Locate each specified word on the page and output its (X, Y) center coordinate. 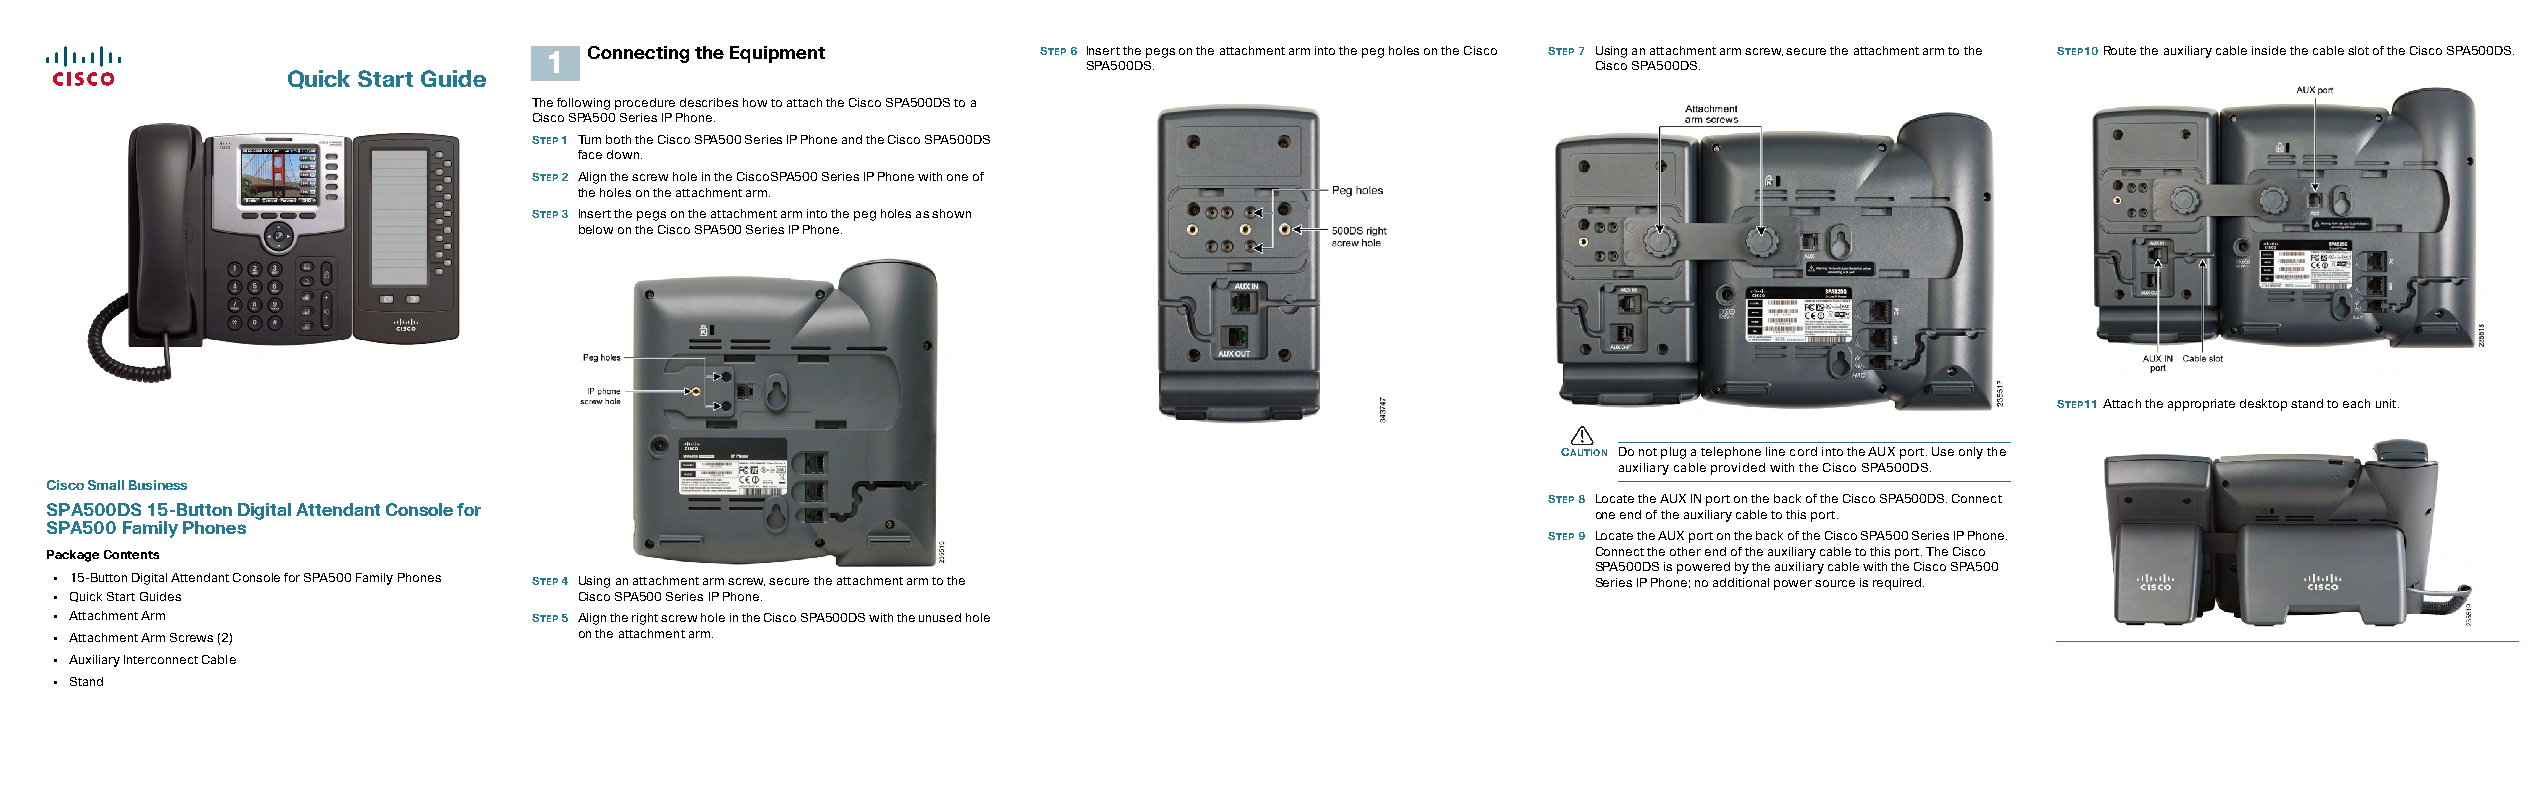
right (645, 619)
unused (940, 617)
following (583, 104)
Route (2120, 50)
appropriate (2201, 405)
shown (951, 213)
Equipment (777, 54)
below (596, 229)
